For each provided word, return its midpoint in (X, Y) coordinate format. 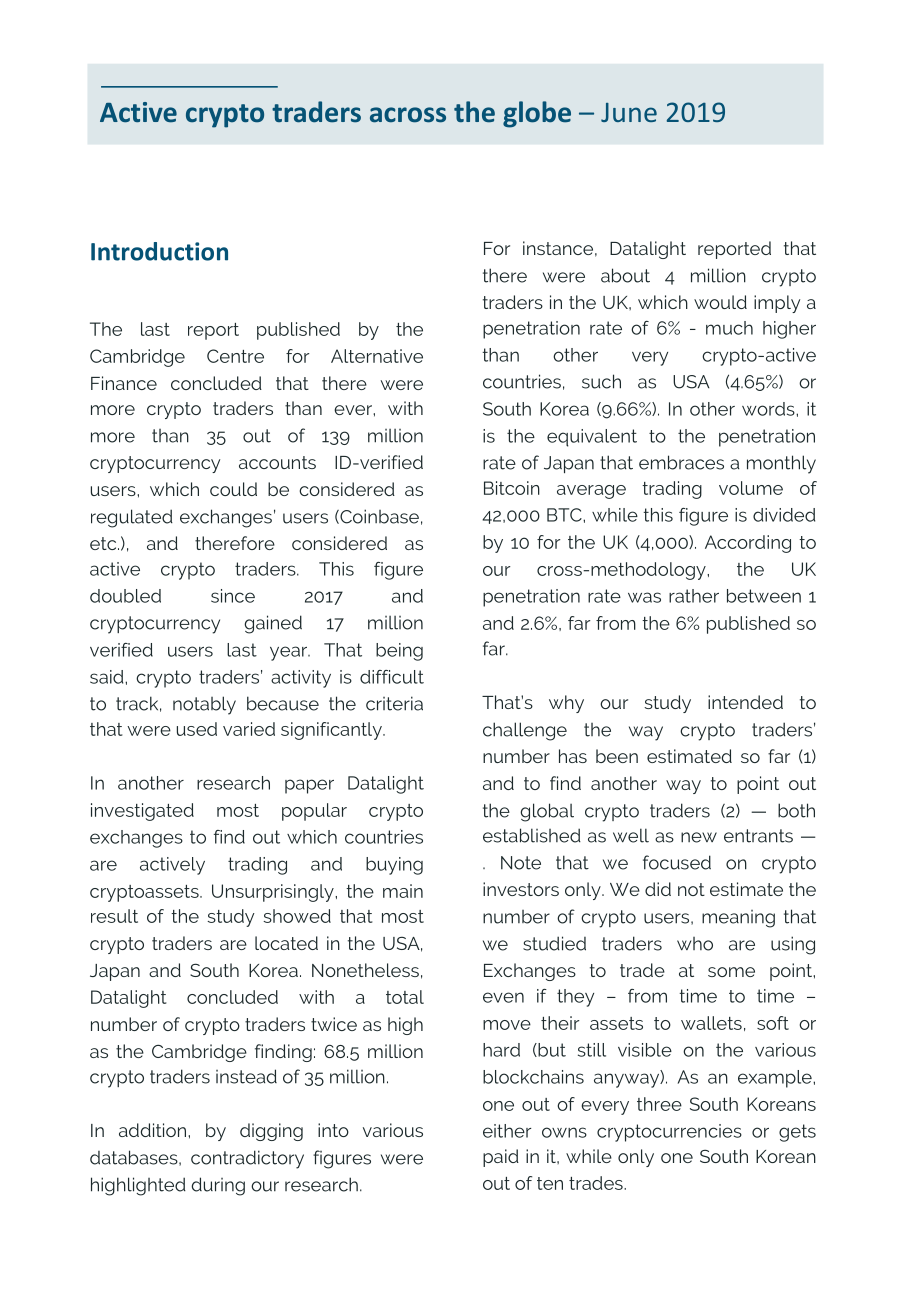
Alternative (377, 356)
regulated (132, 518)
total (405, 997)
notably (204, 705)
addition (154, 1130)
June (629, 112)
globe (537, 114)
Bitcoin (512, 488)
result (114, 916)
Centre (235, 356)
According (748, 544)
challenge (525, 731)
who (695, 944)
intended (745, 702)
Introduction (159, 251)
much (729, 328)
